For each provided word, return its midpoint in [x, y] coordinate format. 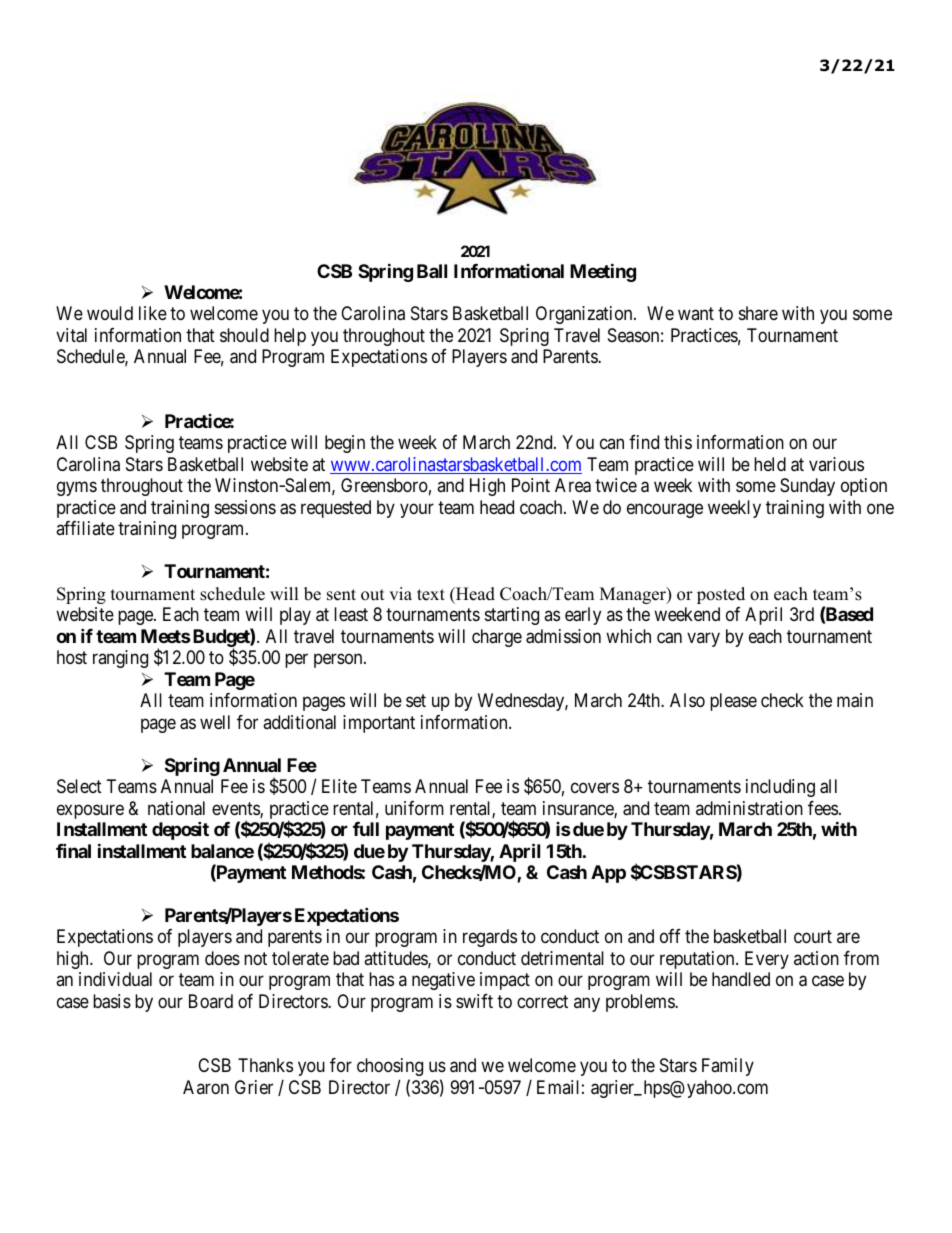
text [431, 595]
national [176, 808]
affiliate [85, 528]
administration [749, 808]
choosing [390, 1067]
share [758, 313]
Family [728, 1067]
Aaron [206, 1087]
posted [721, 595]
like [153, 313]
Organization [585, 315]
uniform [414, 808]
